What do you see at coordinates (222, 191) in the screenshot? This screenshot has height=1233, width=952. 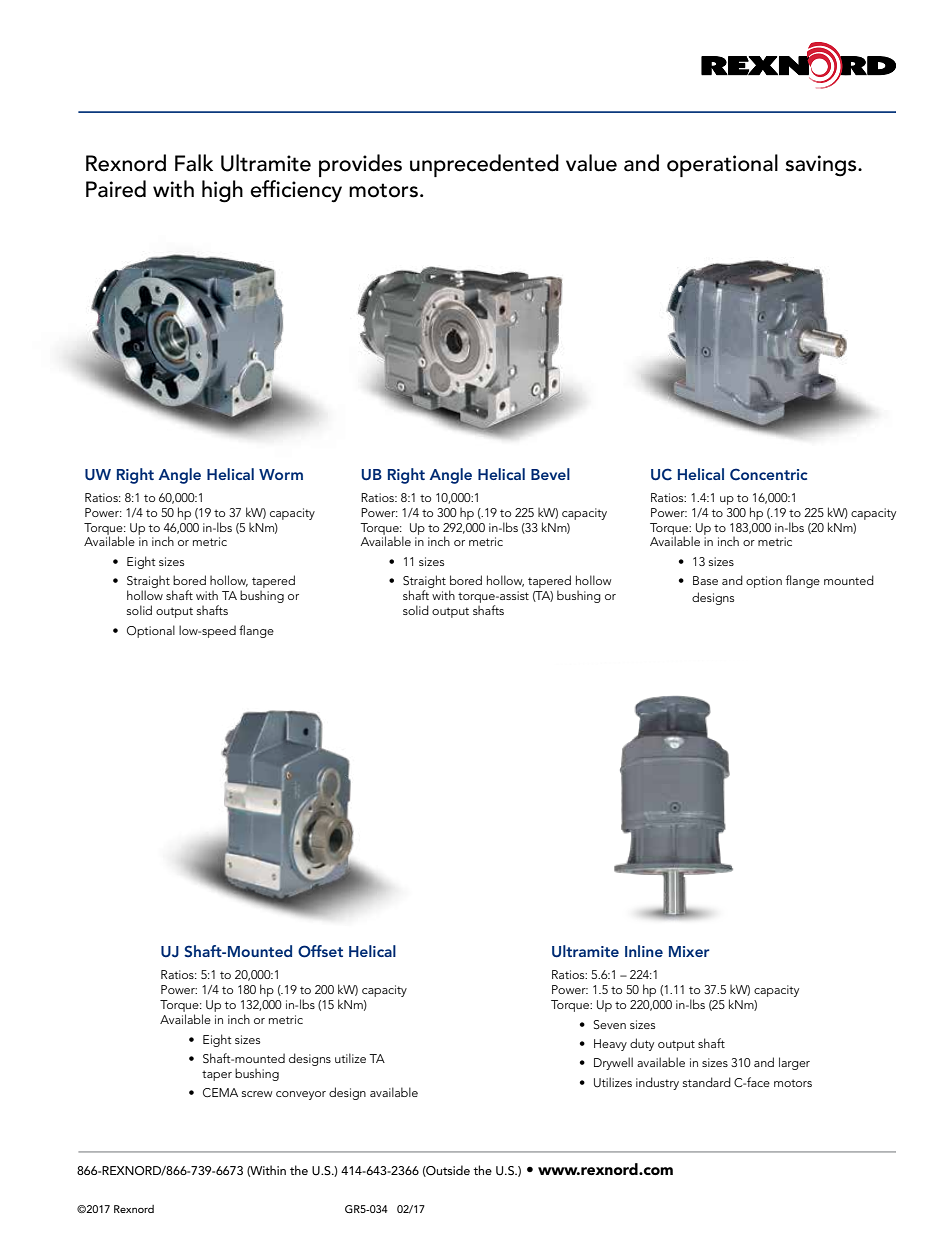 I see `high` at bounding box center [222, 191].
